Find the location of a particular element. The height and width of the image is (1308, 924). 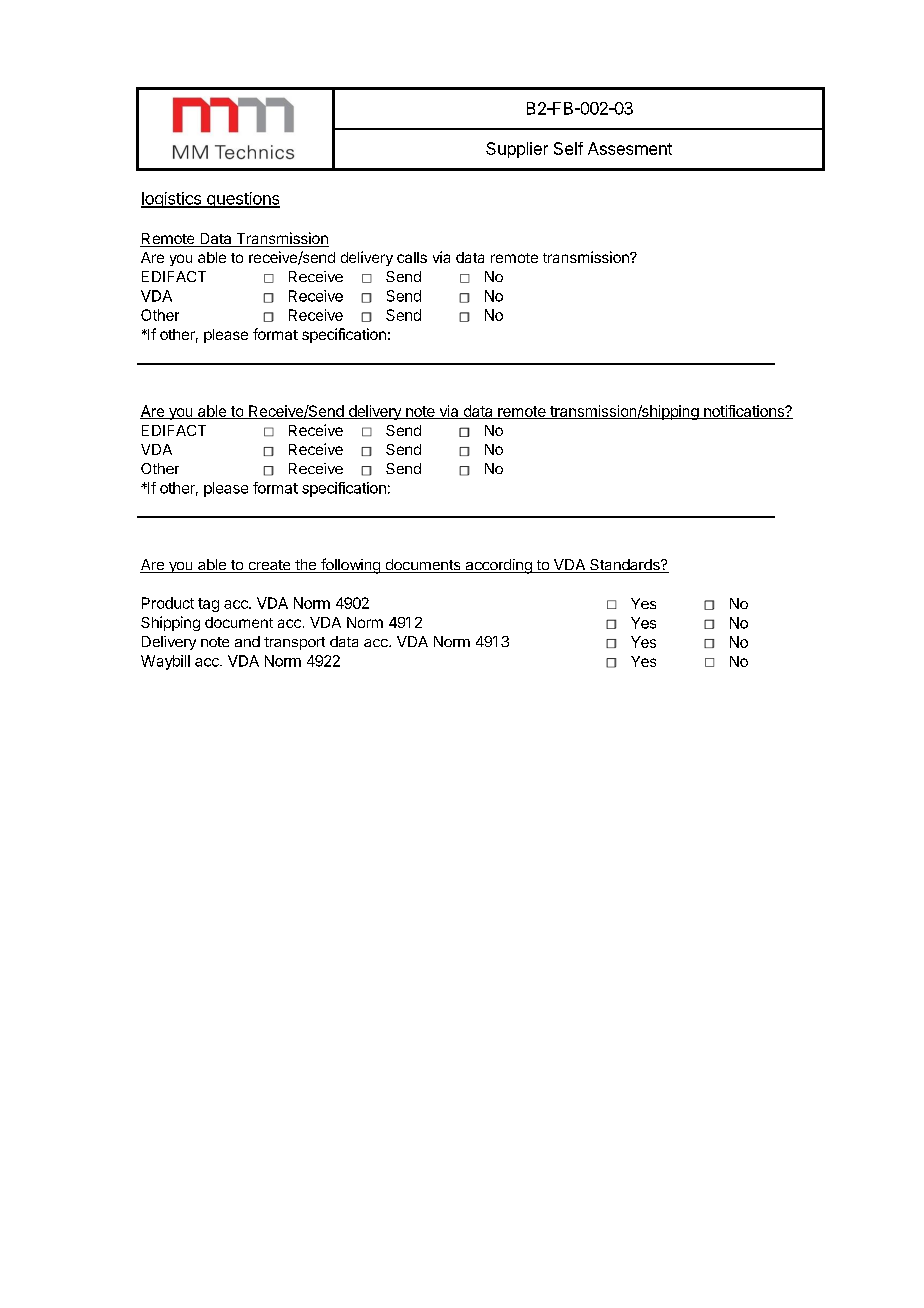

notifications is located at coordinates (744, 412).
